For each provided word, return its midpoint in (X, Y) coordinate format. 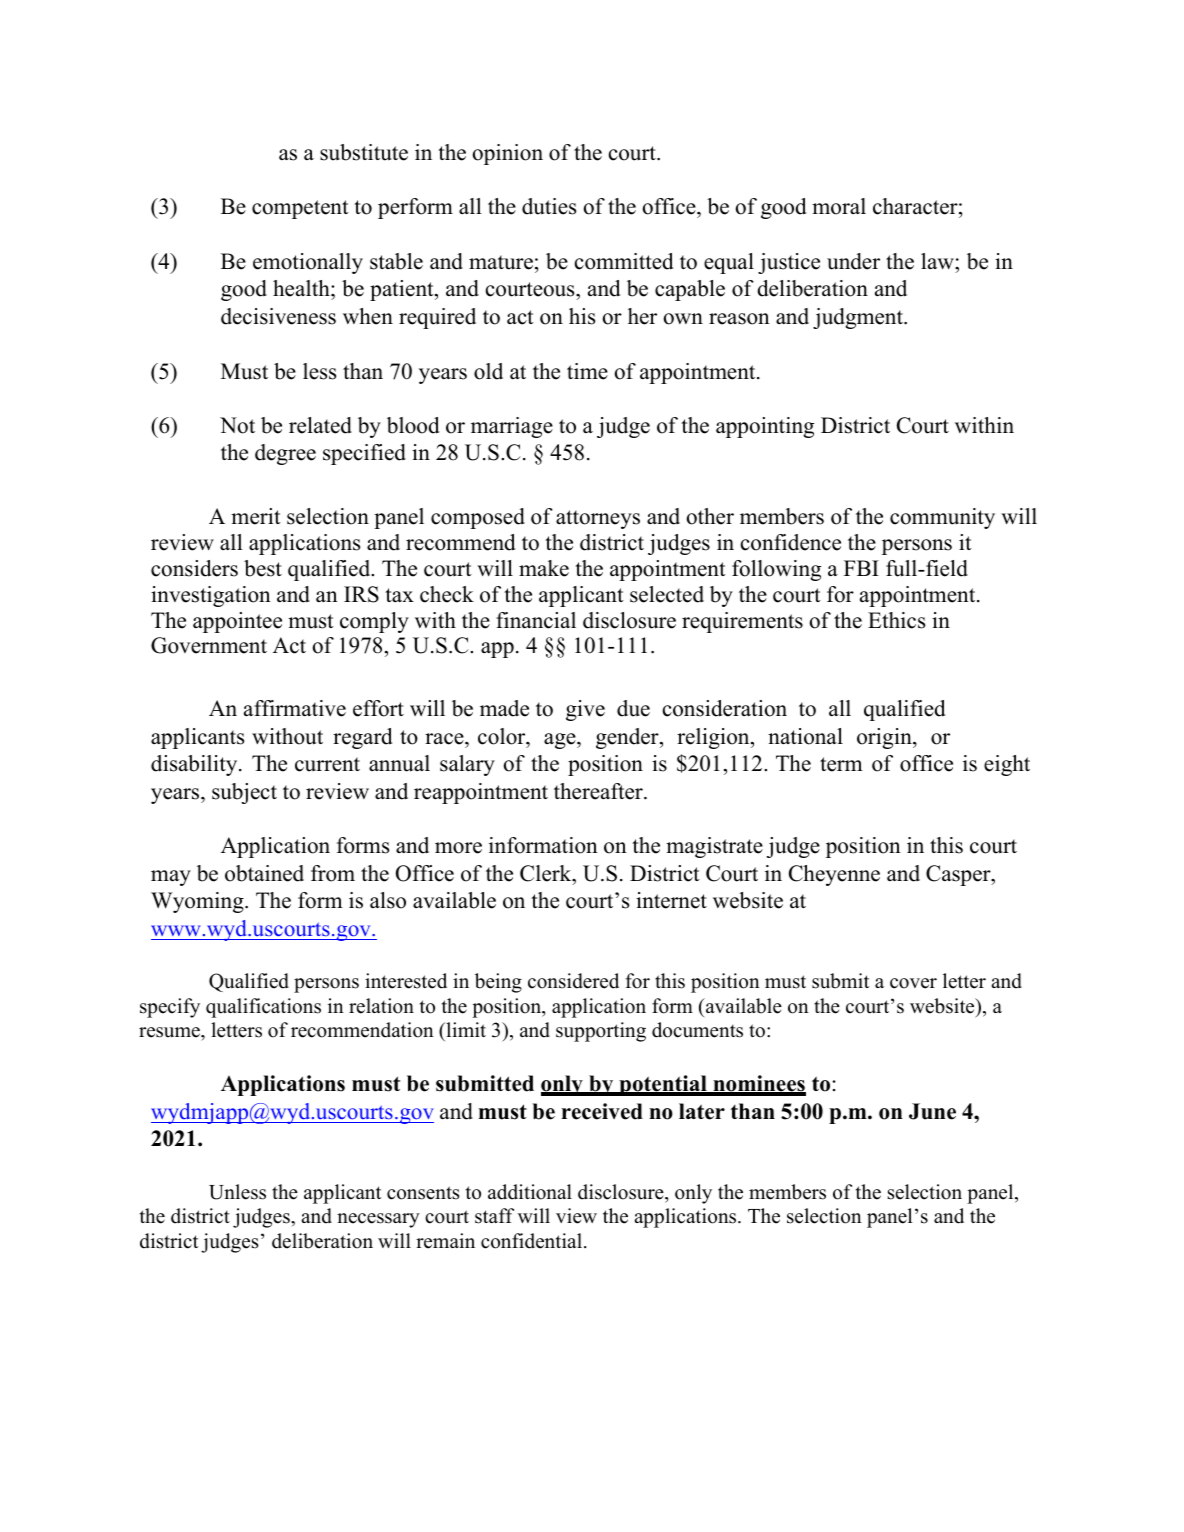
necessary (378, 1220)
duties (549, 206)
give (585, 710)
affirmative (295, 708)
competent (300, 209)
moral (839, 206)
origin (885, 738)
